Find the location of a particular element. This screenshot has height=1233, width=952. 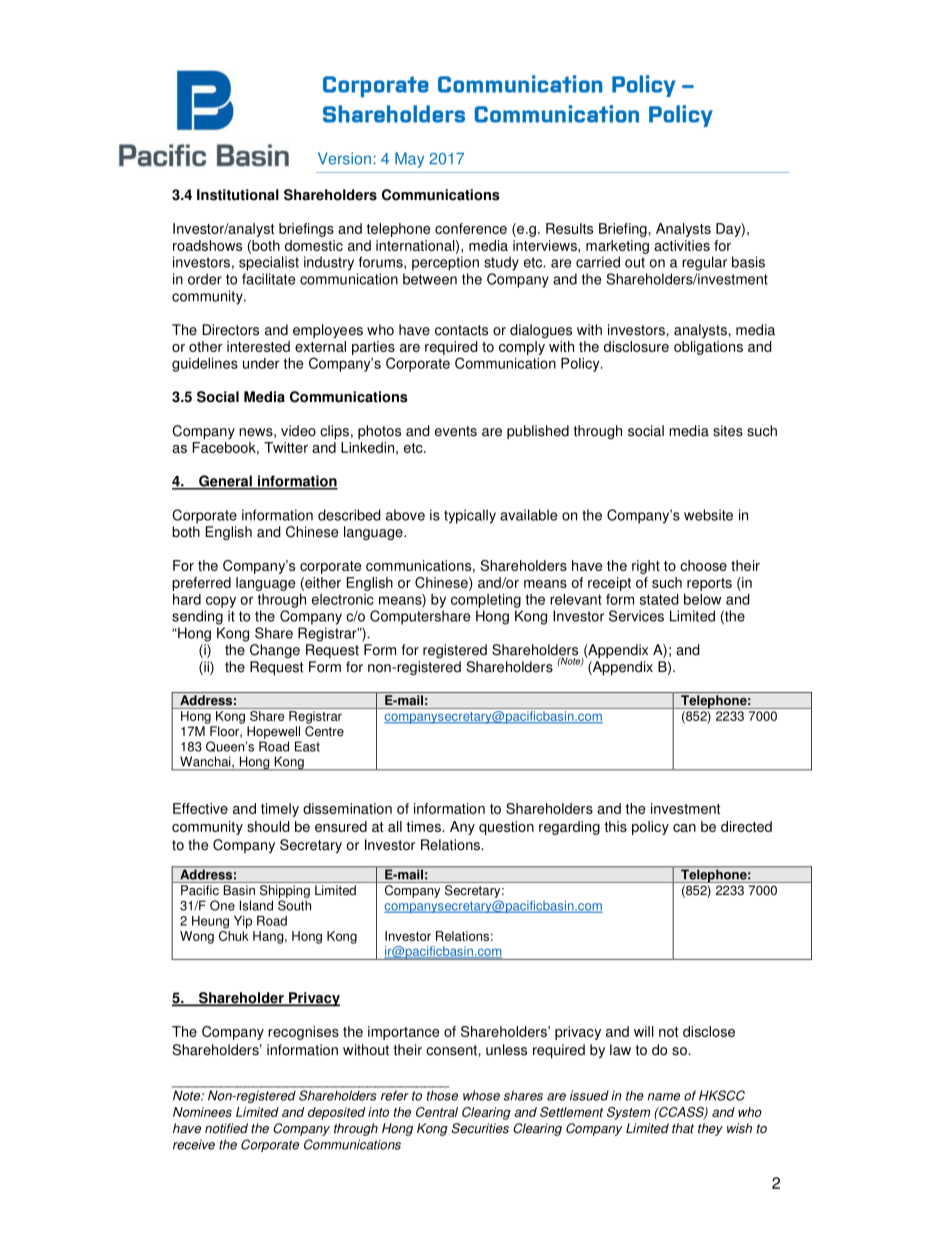

copy is located at coordinates (221, 602).
